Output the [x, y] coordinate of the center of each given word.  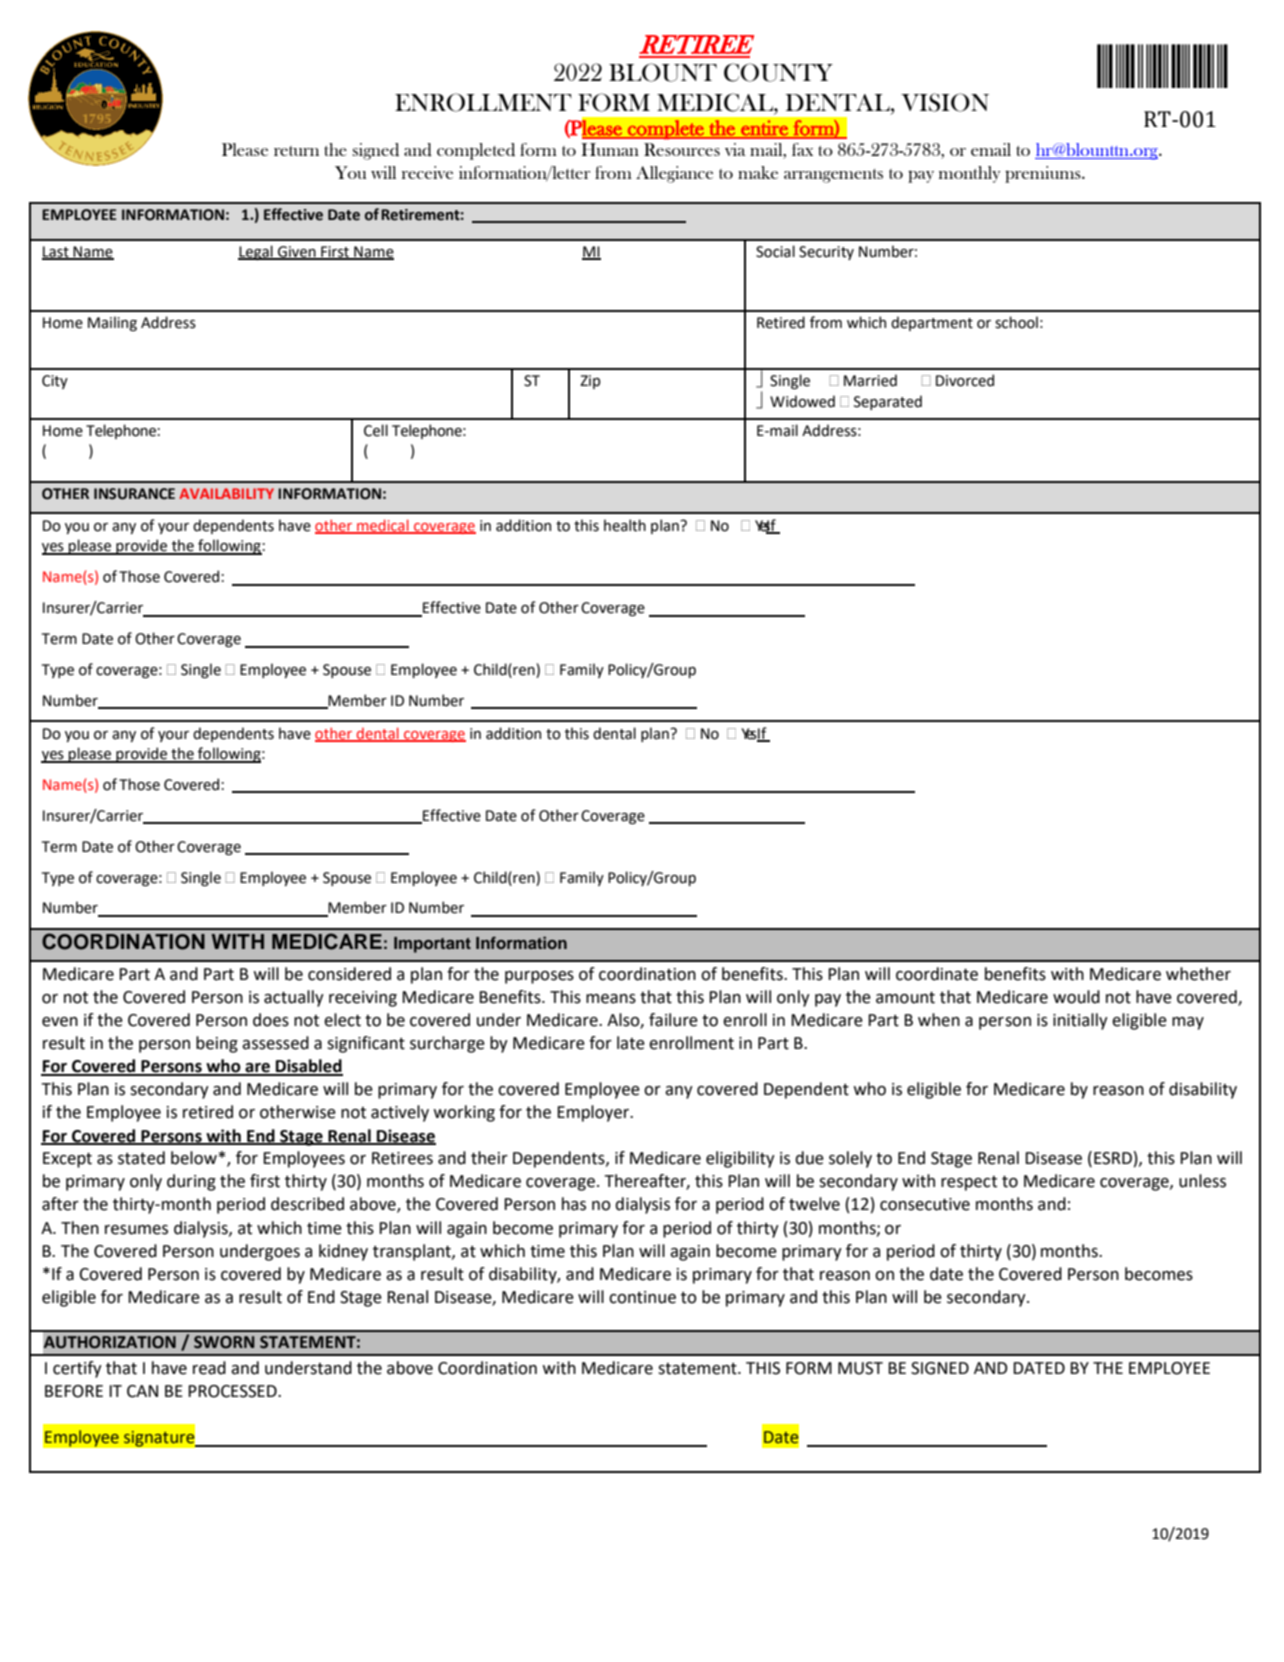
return [296, 151]
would [1076, 997]
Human [610, 149]
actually [294, 998]
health [625, 525]
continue [642, 1297]
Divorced [965, 380]
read [209, 1368]
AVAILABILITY [226, 493]
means [611, 999]
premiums [1044, 174]
